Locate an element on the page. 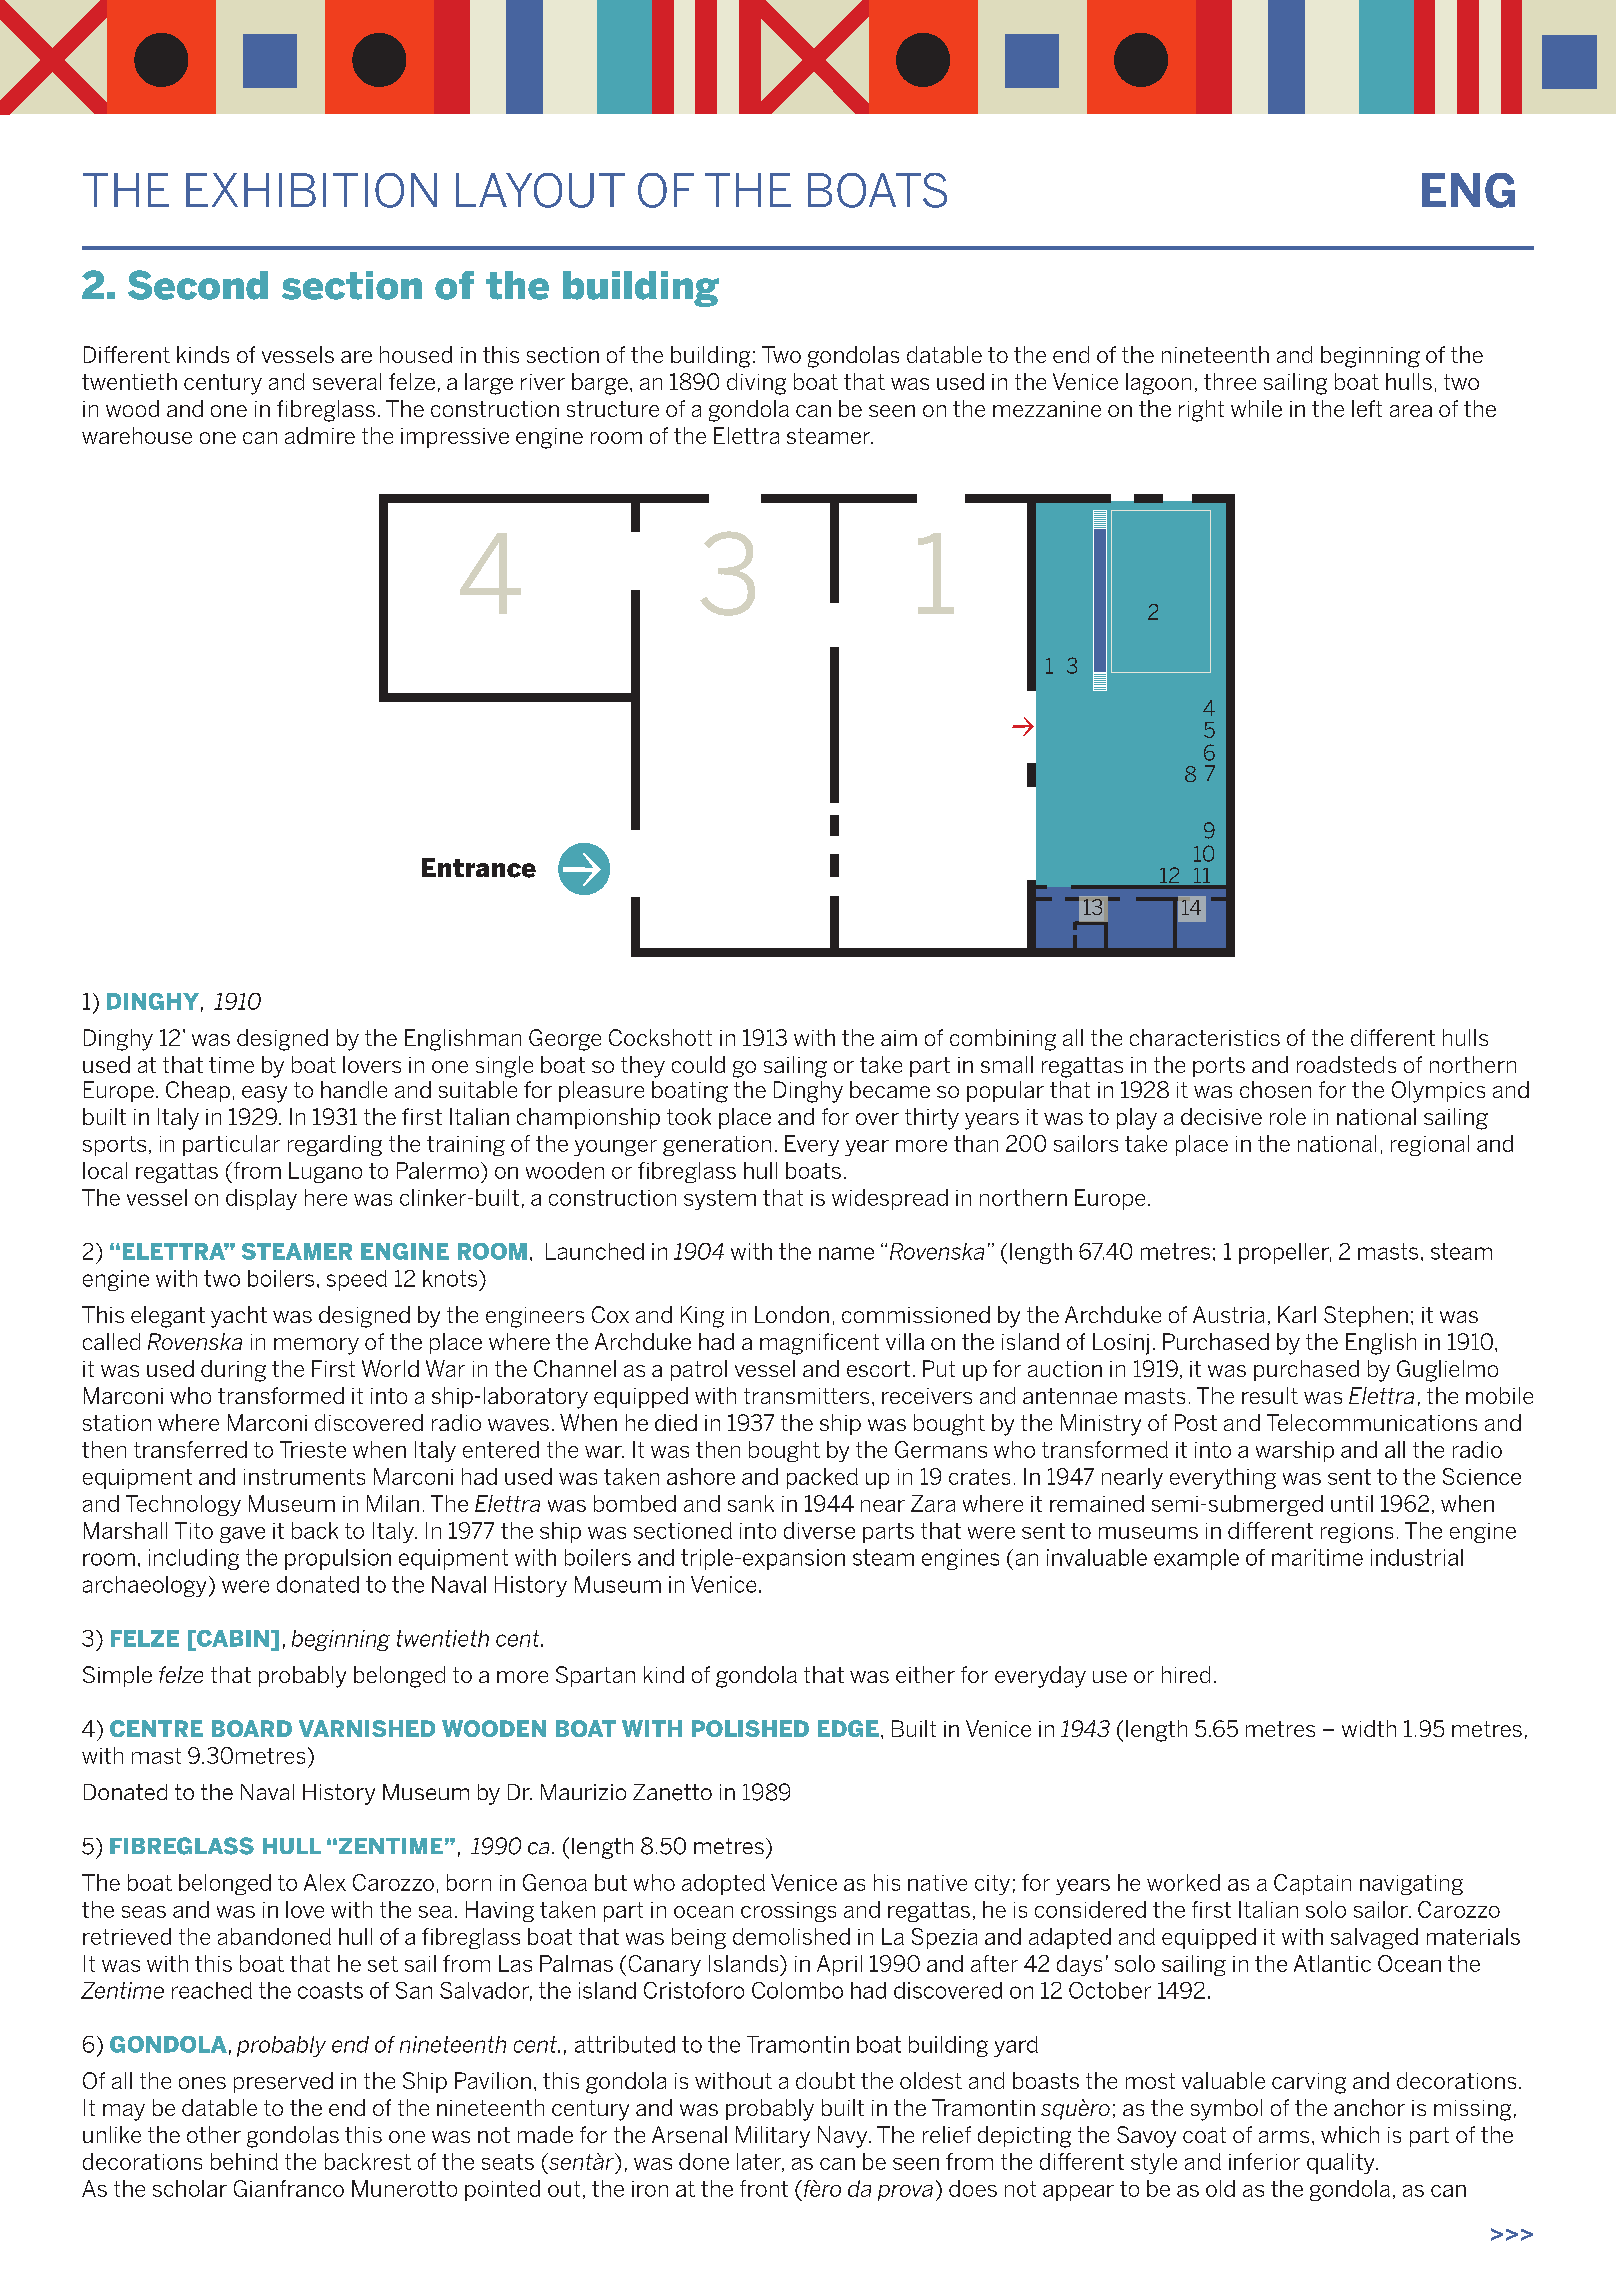  behind is located at coordinates (244, 2161).
